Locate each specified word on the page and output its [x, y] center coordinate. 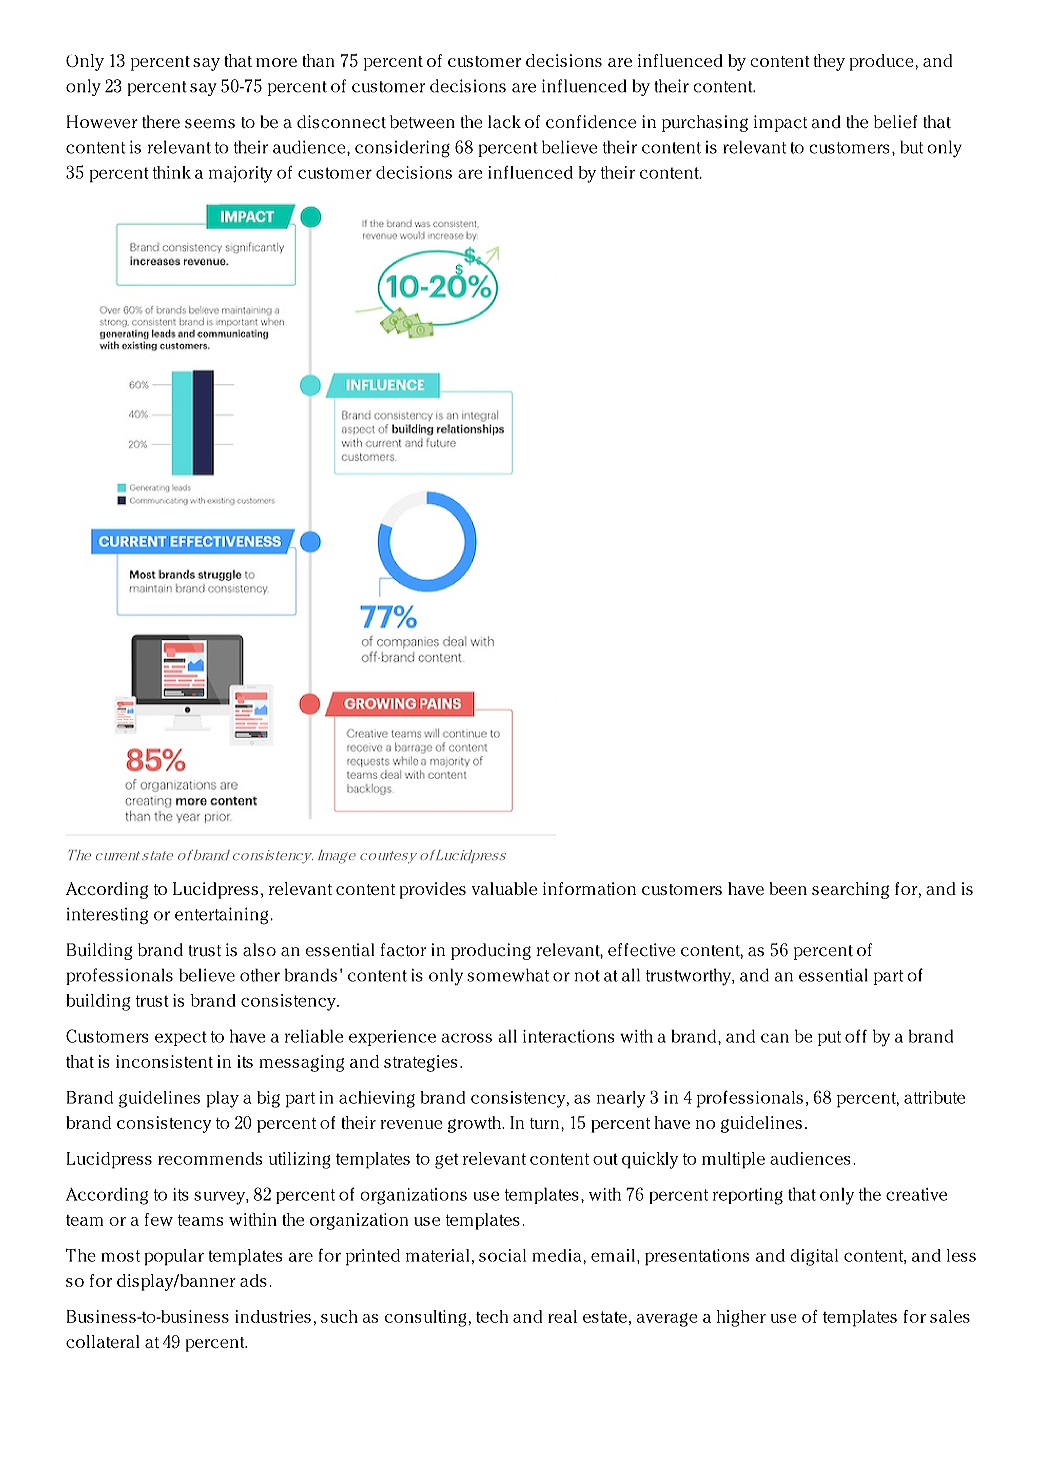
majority [241, 174]
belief [895, 122]
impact [780, 123]
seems [210, 124]
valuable [504, 888]
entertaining [223, 916]
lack [504, 122]
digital [814, 1257]
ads [253, 1280]
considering [402, 149]
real [562, 1316]
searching [850, 890]
